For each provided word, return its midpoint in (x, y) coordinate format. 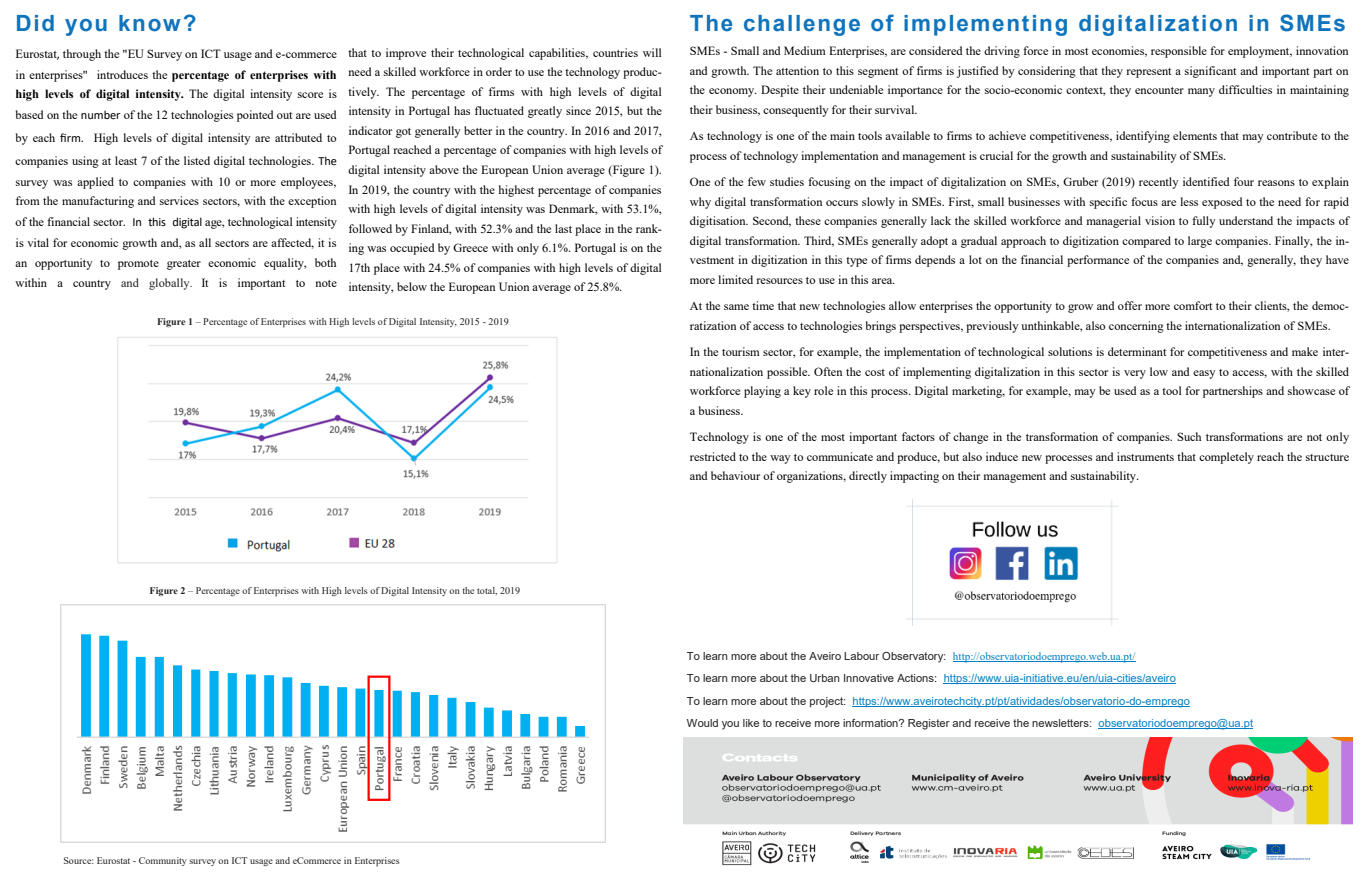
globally (170, 284)
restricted (713, 456)
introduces (122, 74)
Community (163, 861)
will (652, 52)
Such (1189, 436)
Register (929, 724)
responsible (1179, 52)
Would (702, 723)
